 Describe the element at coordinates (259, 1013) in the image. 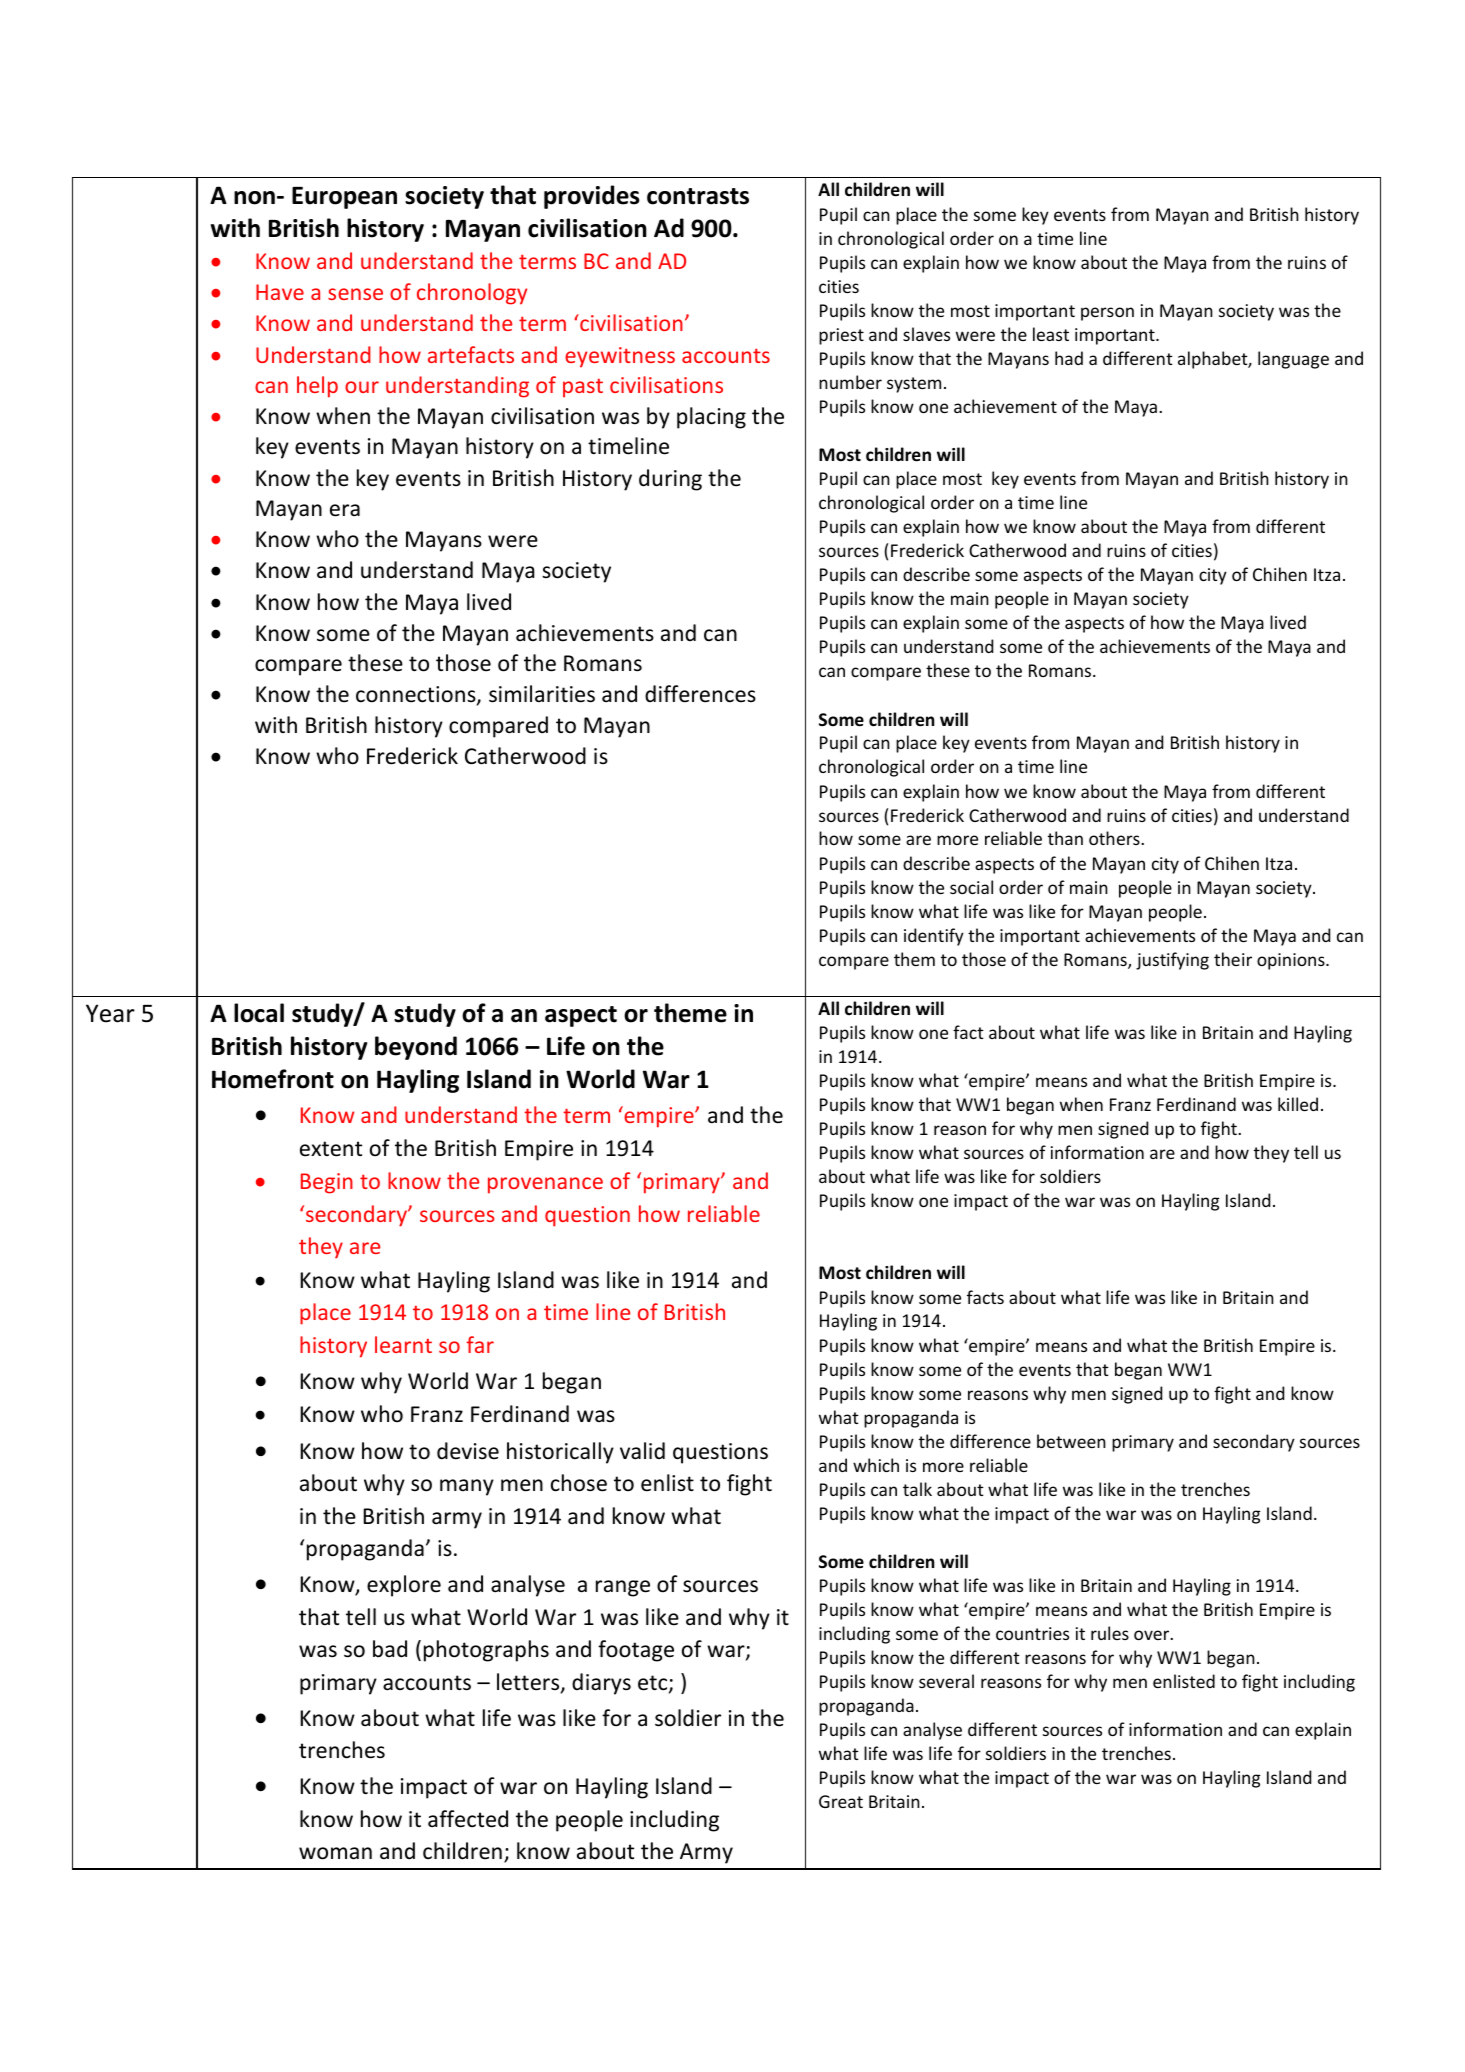

I see `local` at that location.
